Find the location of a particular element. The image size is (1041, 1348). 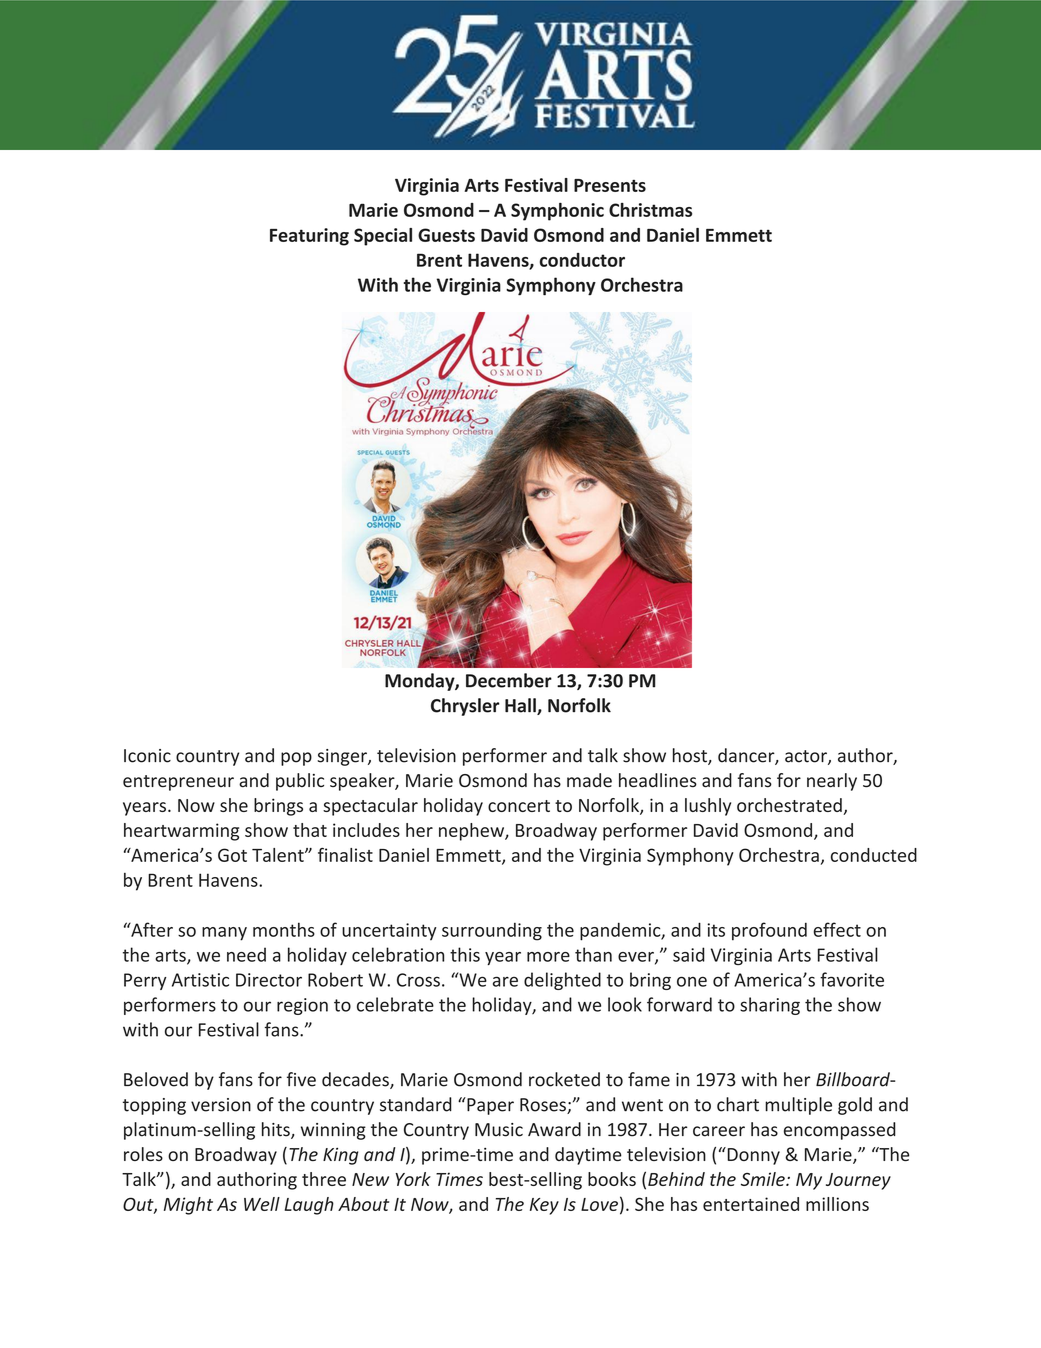

December is located at coordinates (509, 680).
